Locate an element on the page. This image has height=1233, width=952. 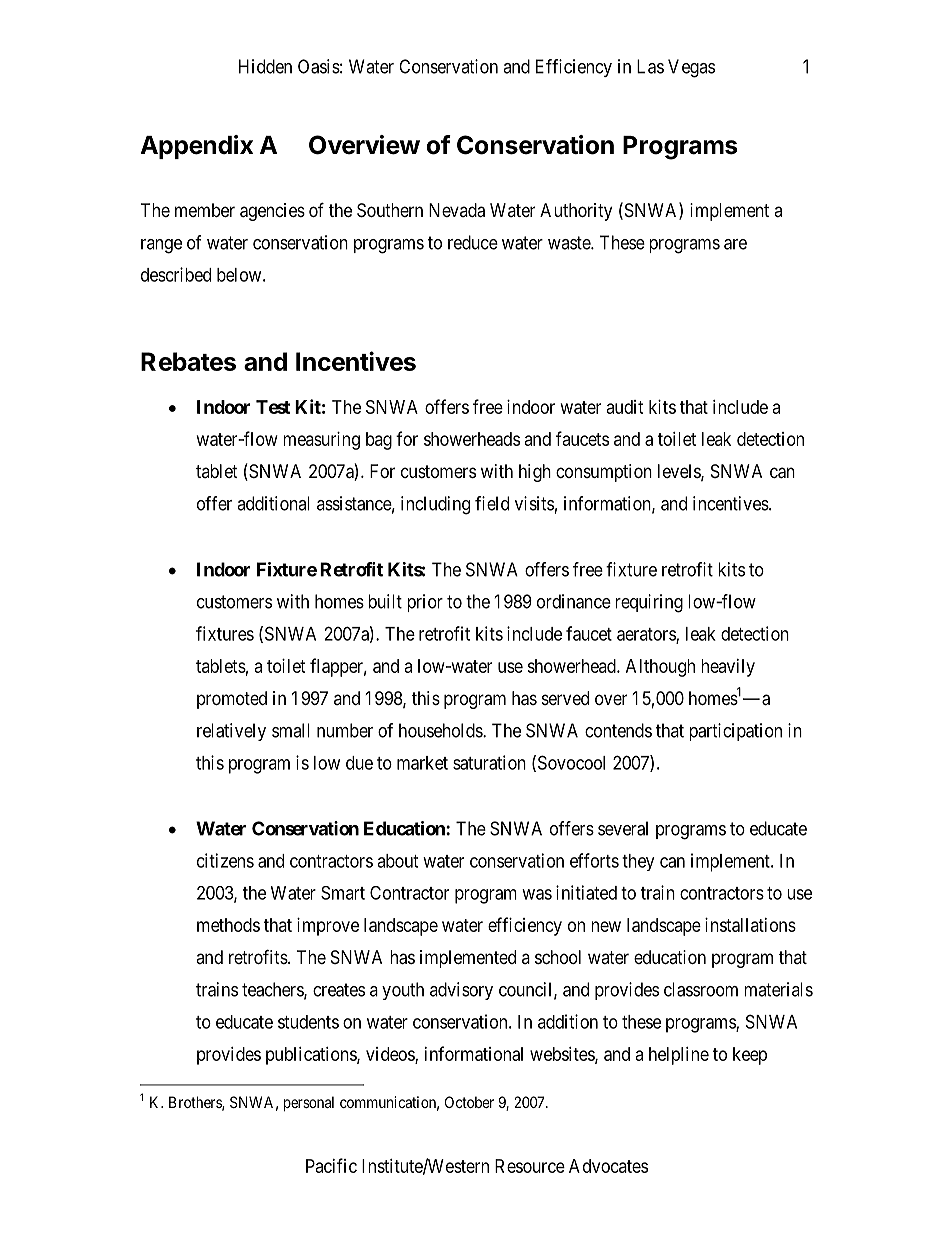
helpline is located at coordinates (679, 1056).
